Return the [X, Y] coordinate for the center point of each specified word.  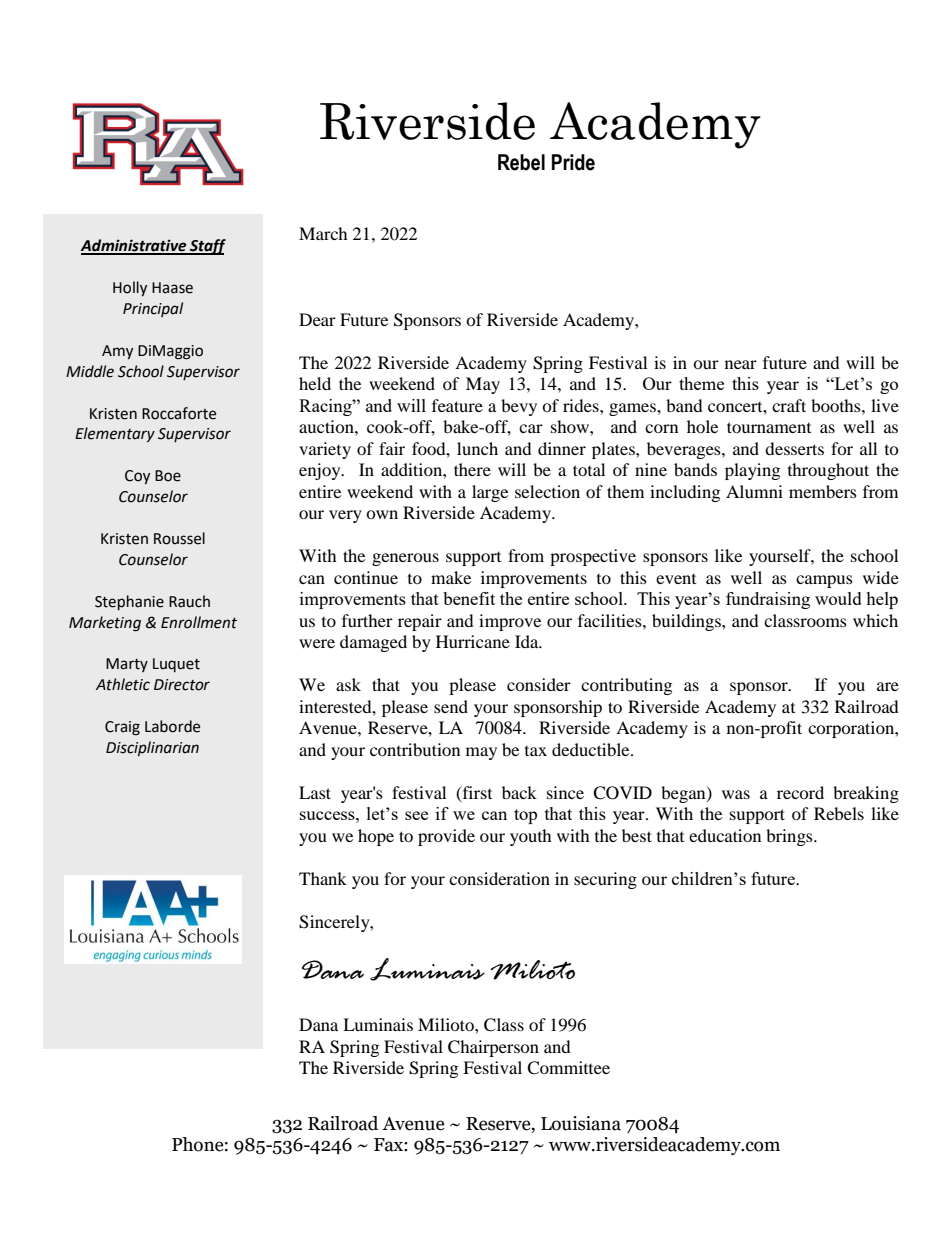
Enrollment [199, 622]
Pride [573, 162]
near [741, 364]
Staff [207, 247]
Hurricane [473, 641]
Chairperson [493, 1048]
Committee [568, 1068]
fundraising [768, 600]
